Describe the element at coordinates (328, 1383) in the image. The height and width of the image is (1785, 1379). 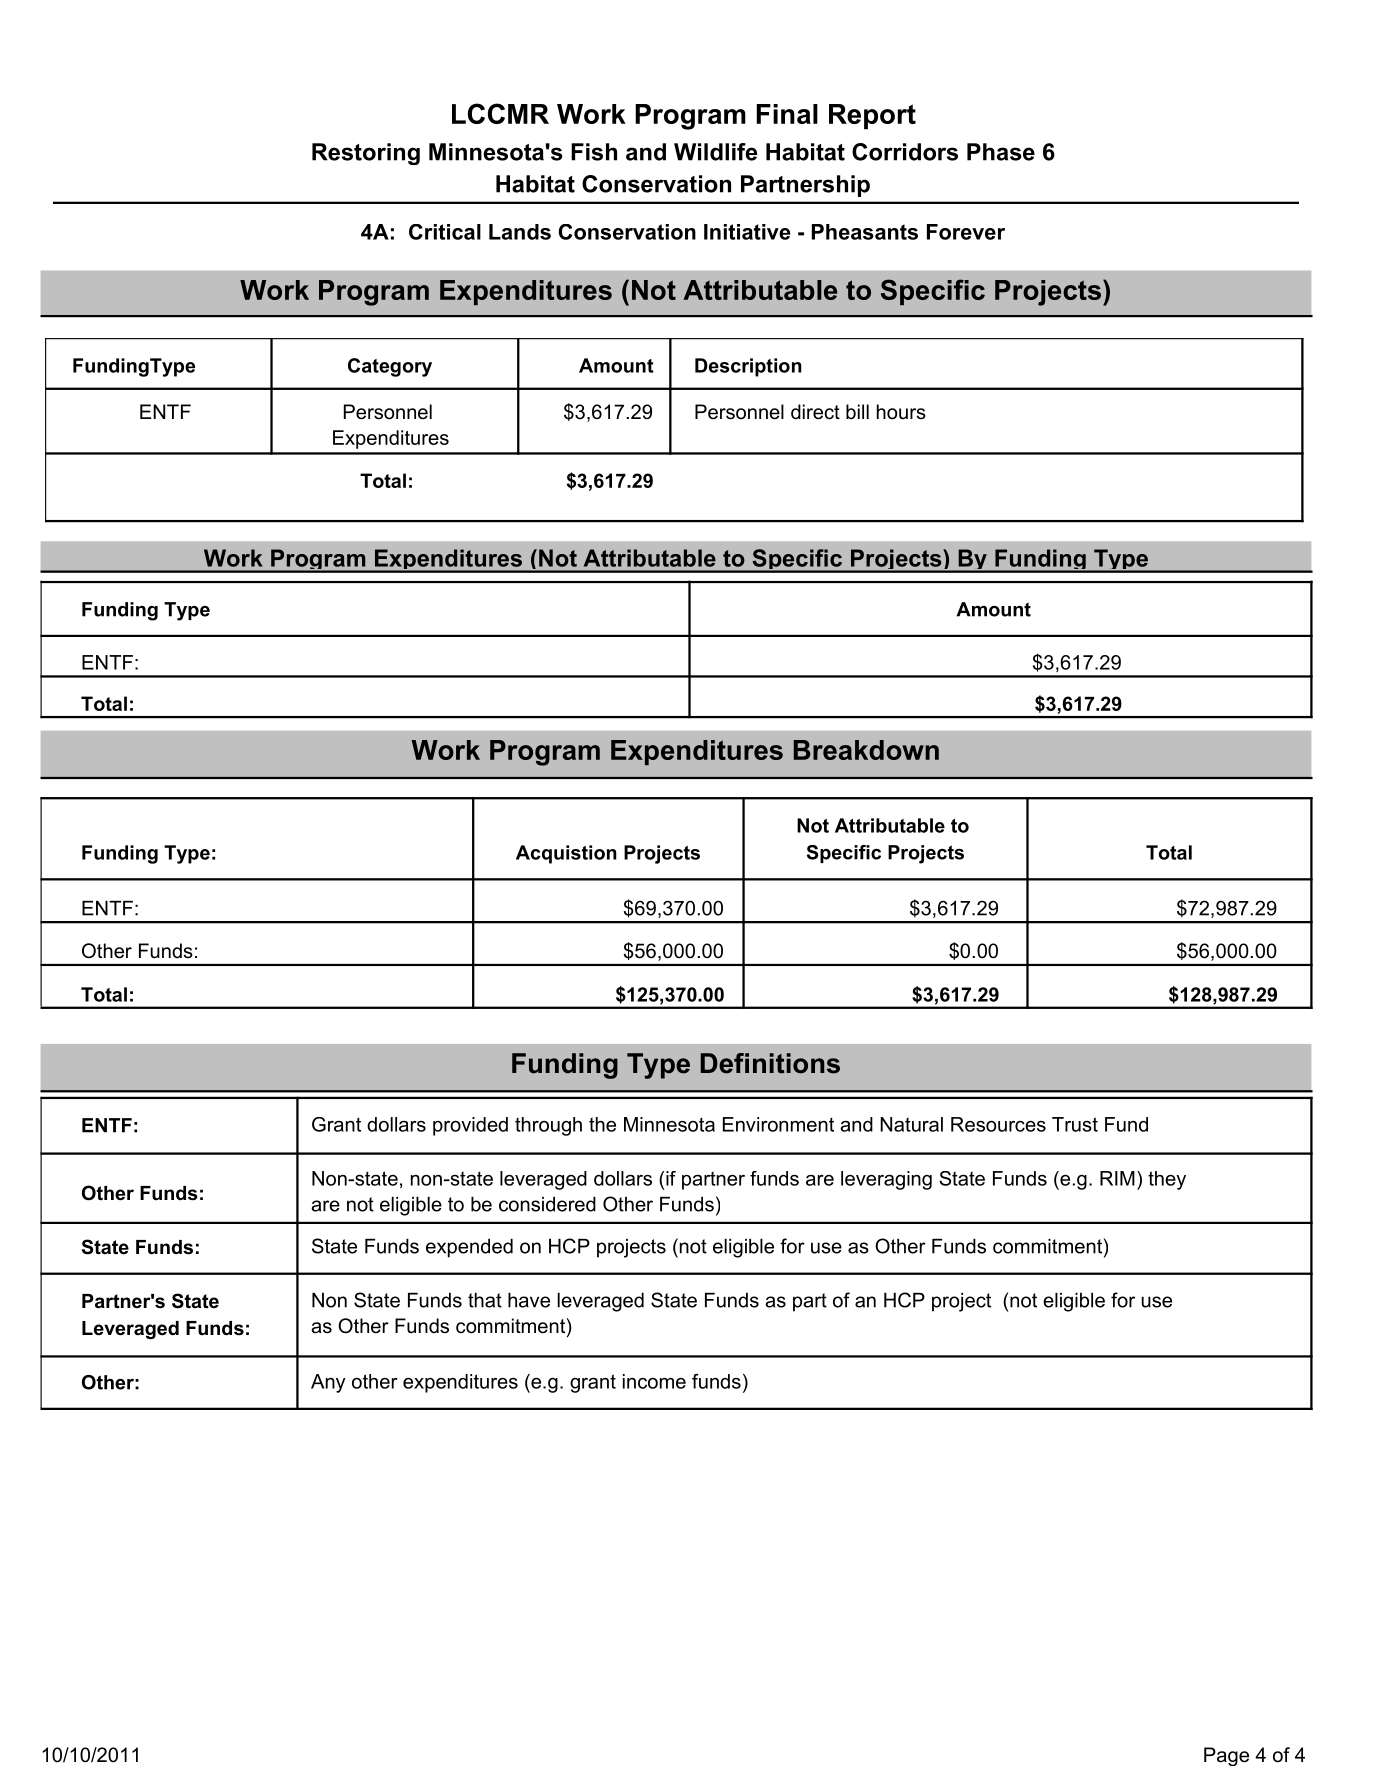
I see `Any` at that location.
